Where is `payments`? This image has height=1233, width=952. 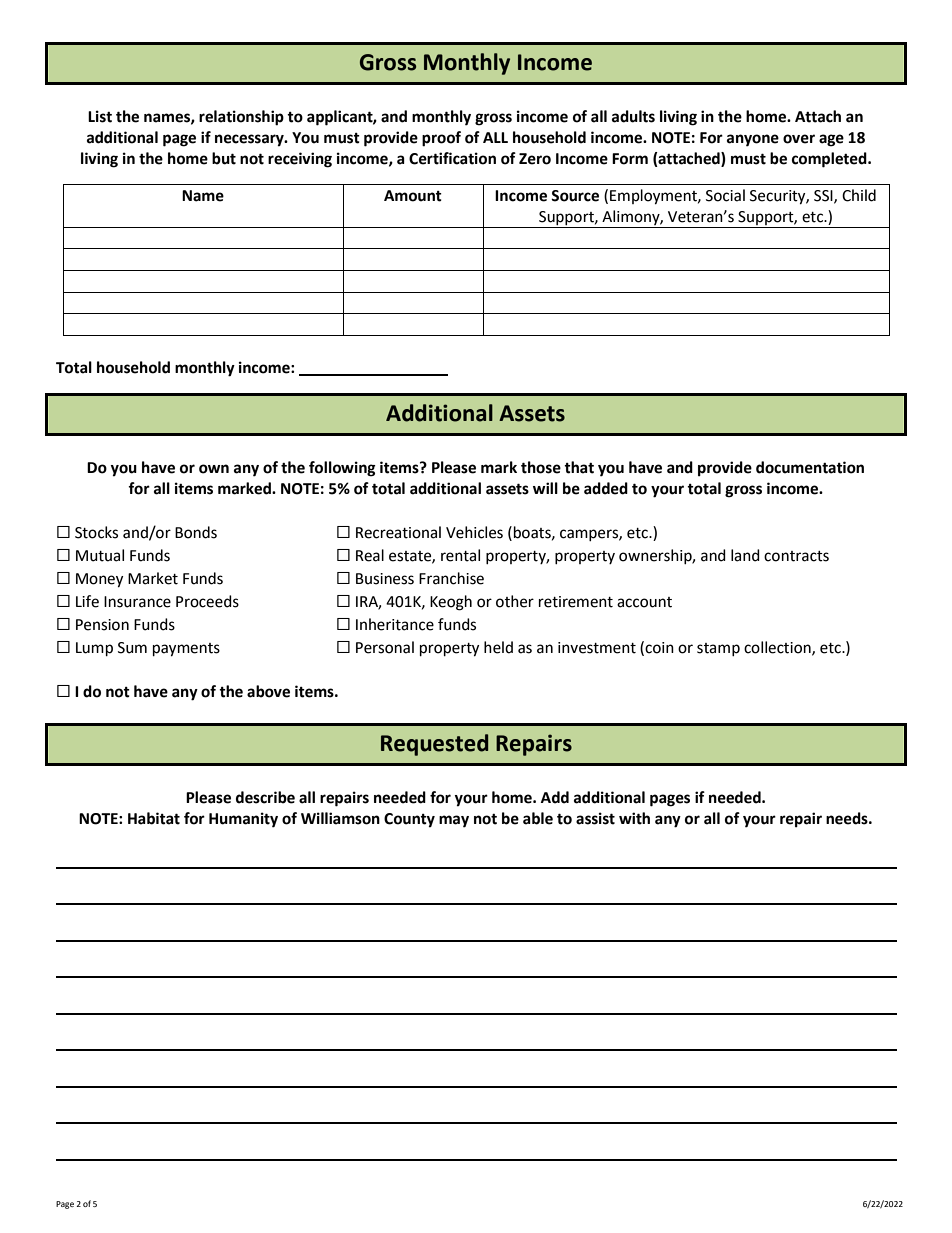 payments is located at coordinates (186, 650).
